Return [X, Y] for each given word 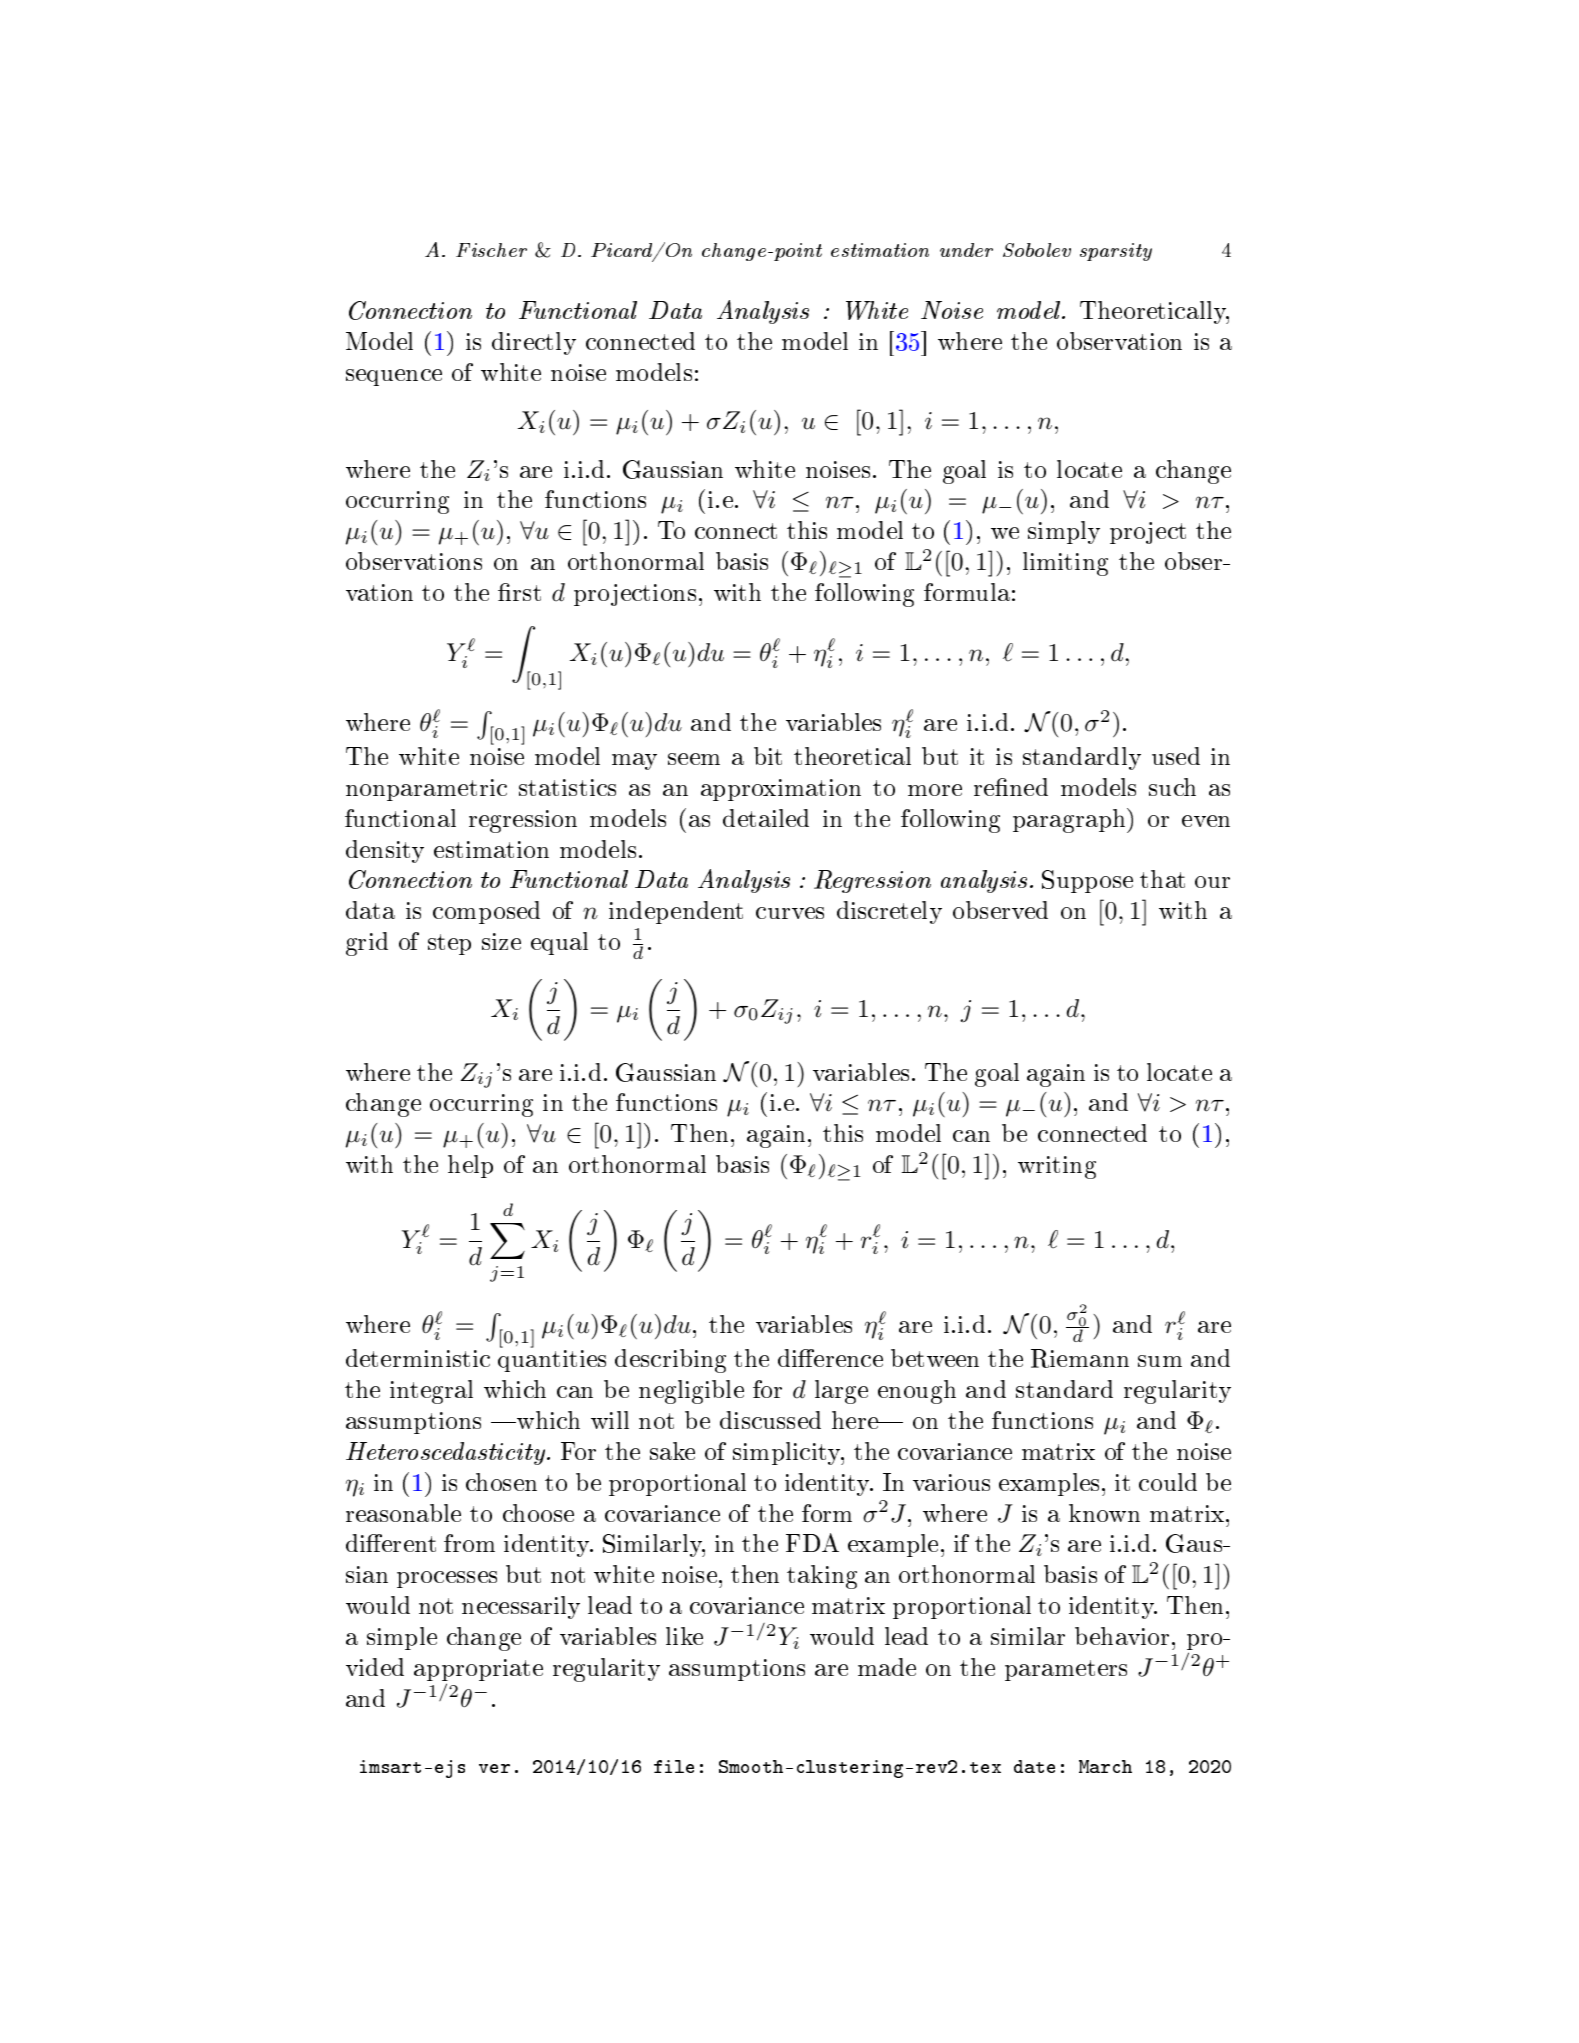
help [470, 1166]
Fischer [491, 250]
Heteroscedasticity [447, 1453]
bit [768, 756]
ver [494, 1768]
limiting [1065, 564]
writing [1057, 1167]
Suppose [1087, 881]
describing [670, 1361]
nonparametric [426, 790]
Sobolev [1037, 250]
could [1168, 1482]
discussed [770, 1420]
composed [486, 912]
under [966, 250]
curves [790, 913]
